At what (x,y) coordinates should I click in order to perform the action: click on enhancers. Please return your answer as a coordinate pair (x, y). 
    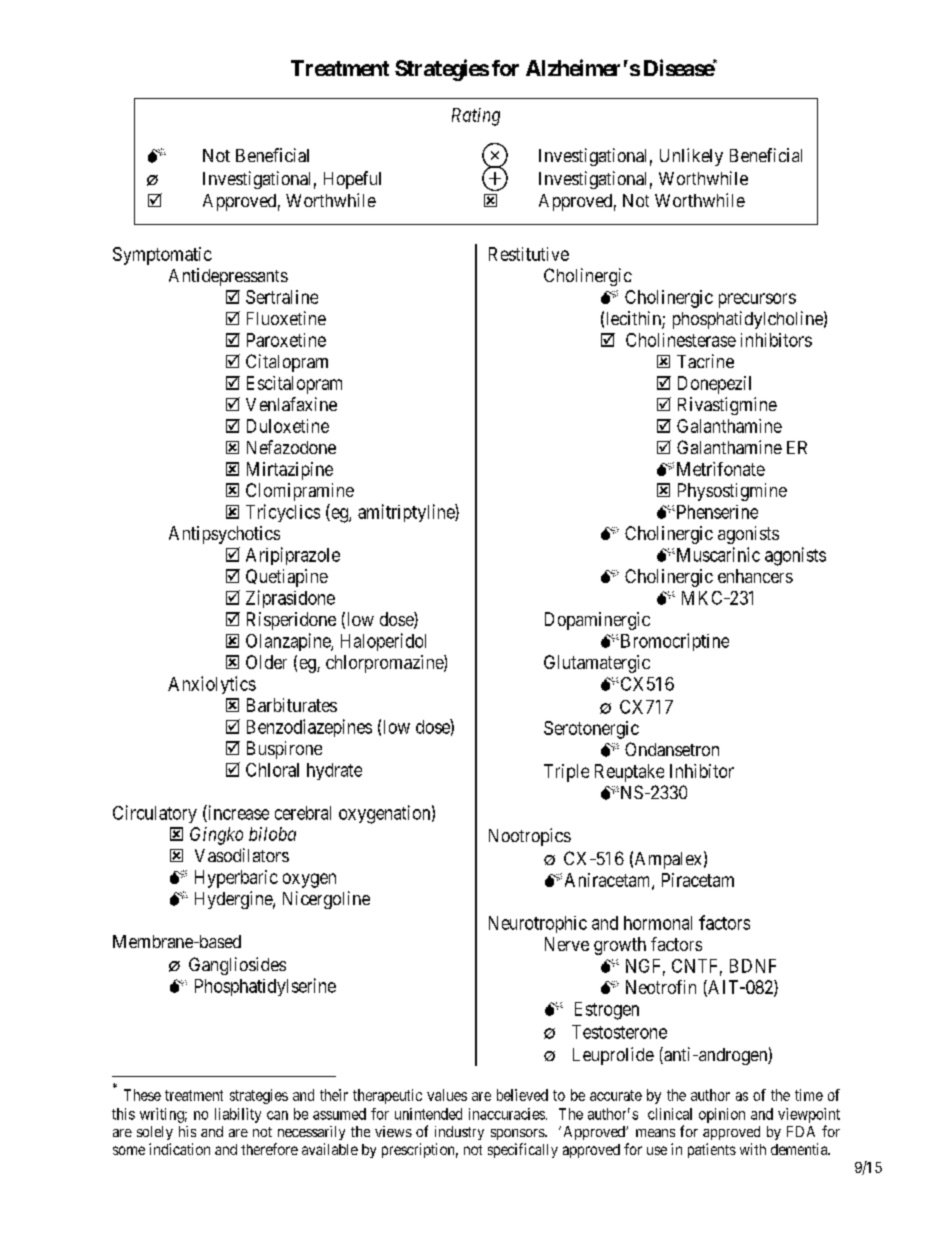
    Looking at the image, I should click on (755, 576).
